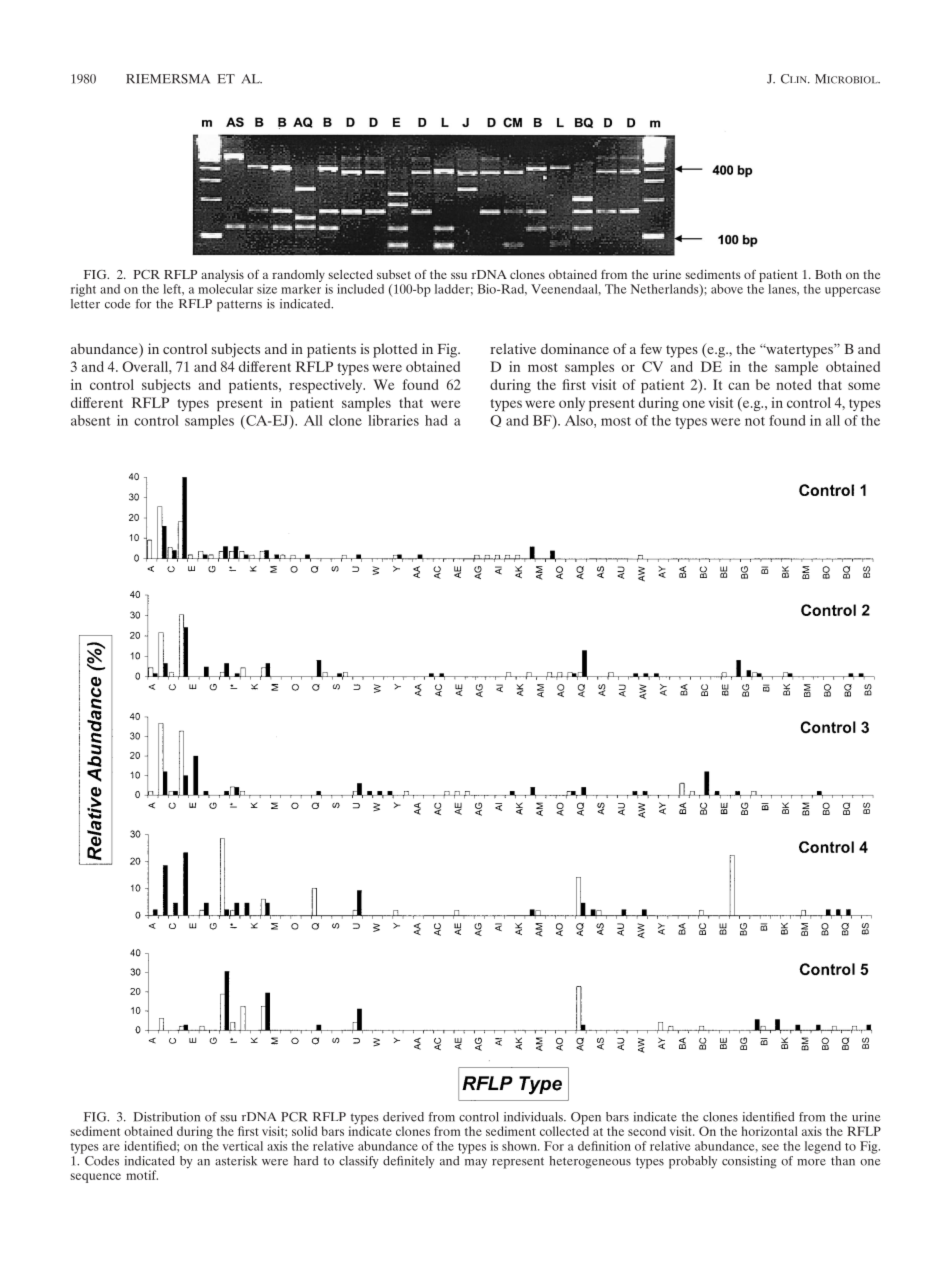 The width and height of the document is (952, 1275). What do you see at coordinates (727, 289) in the document?
I see `above` at bounding box center [727, 289].
